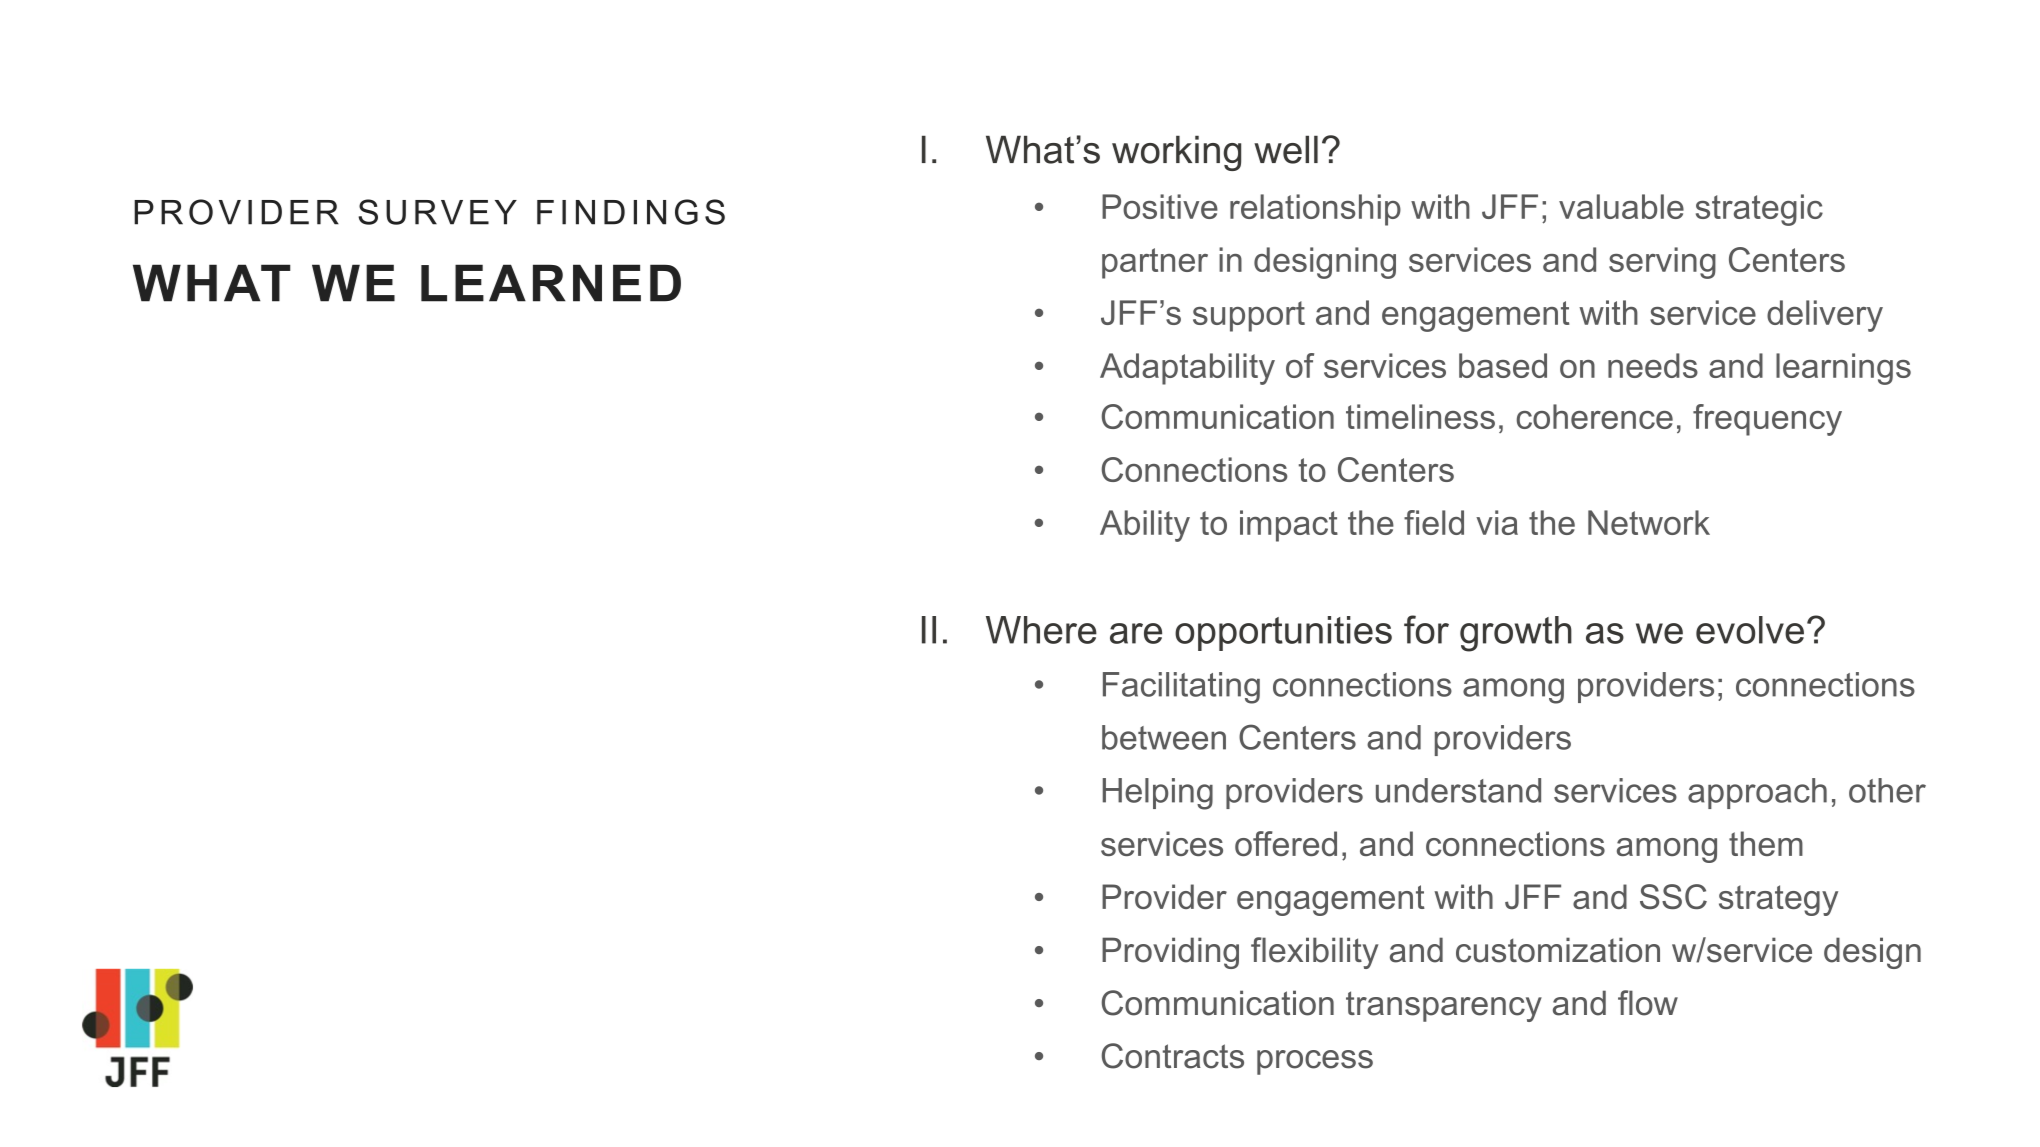  What do you see at coordinates (631, 212) in the image?
I see `FINDINGS` at bounding box center [631, 212].
